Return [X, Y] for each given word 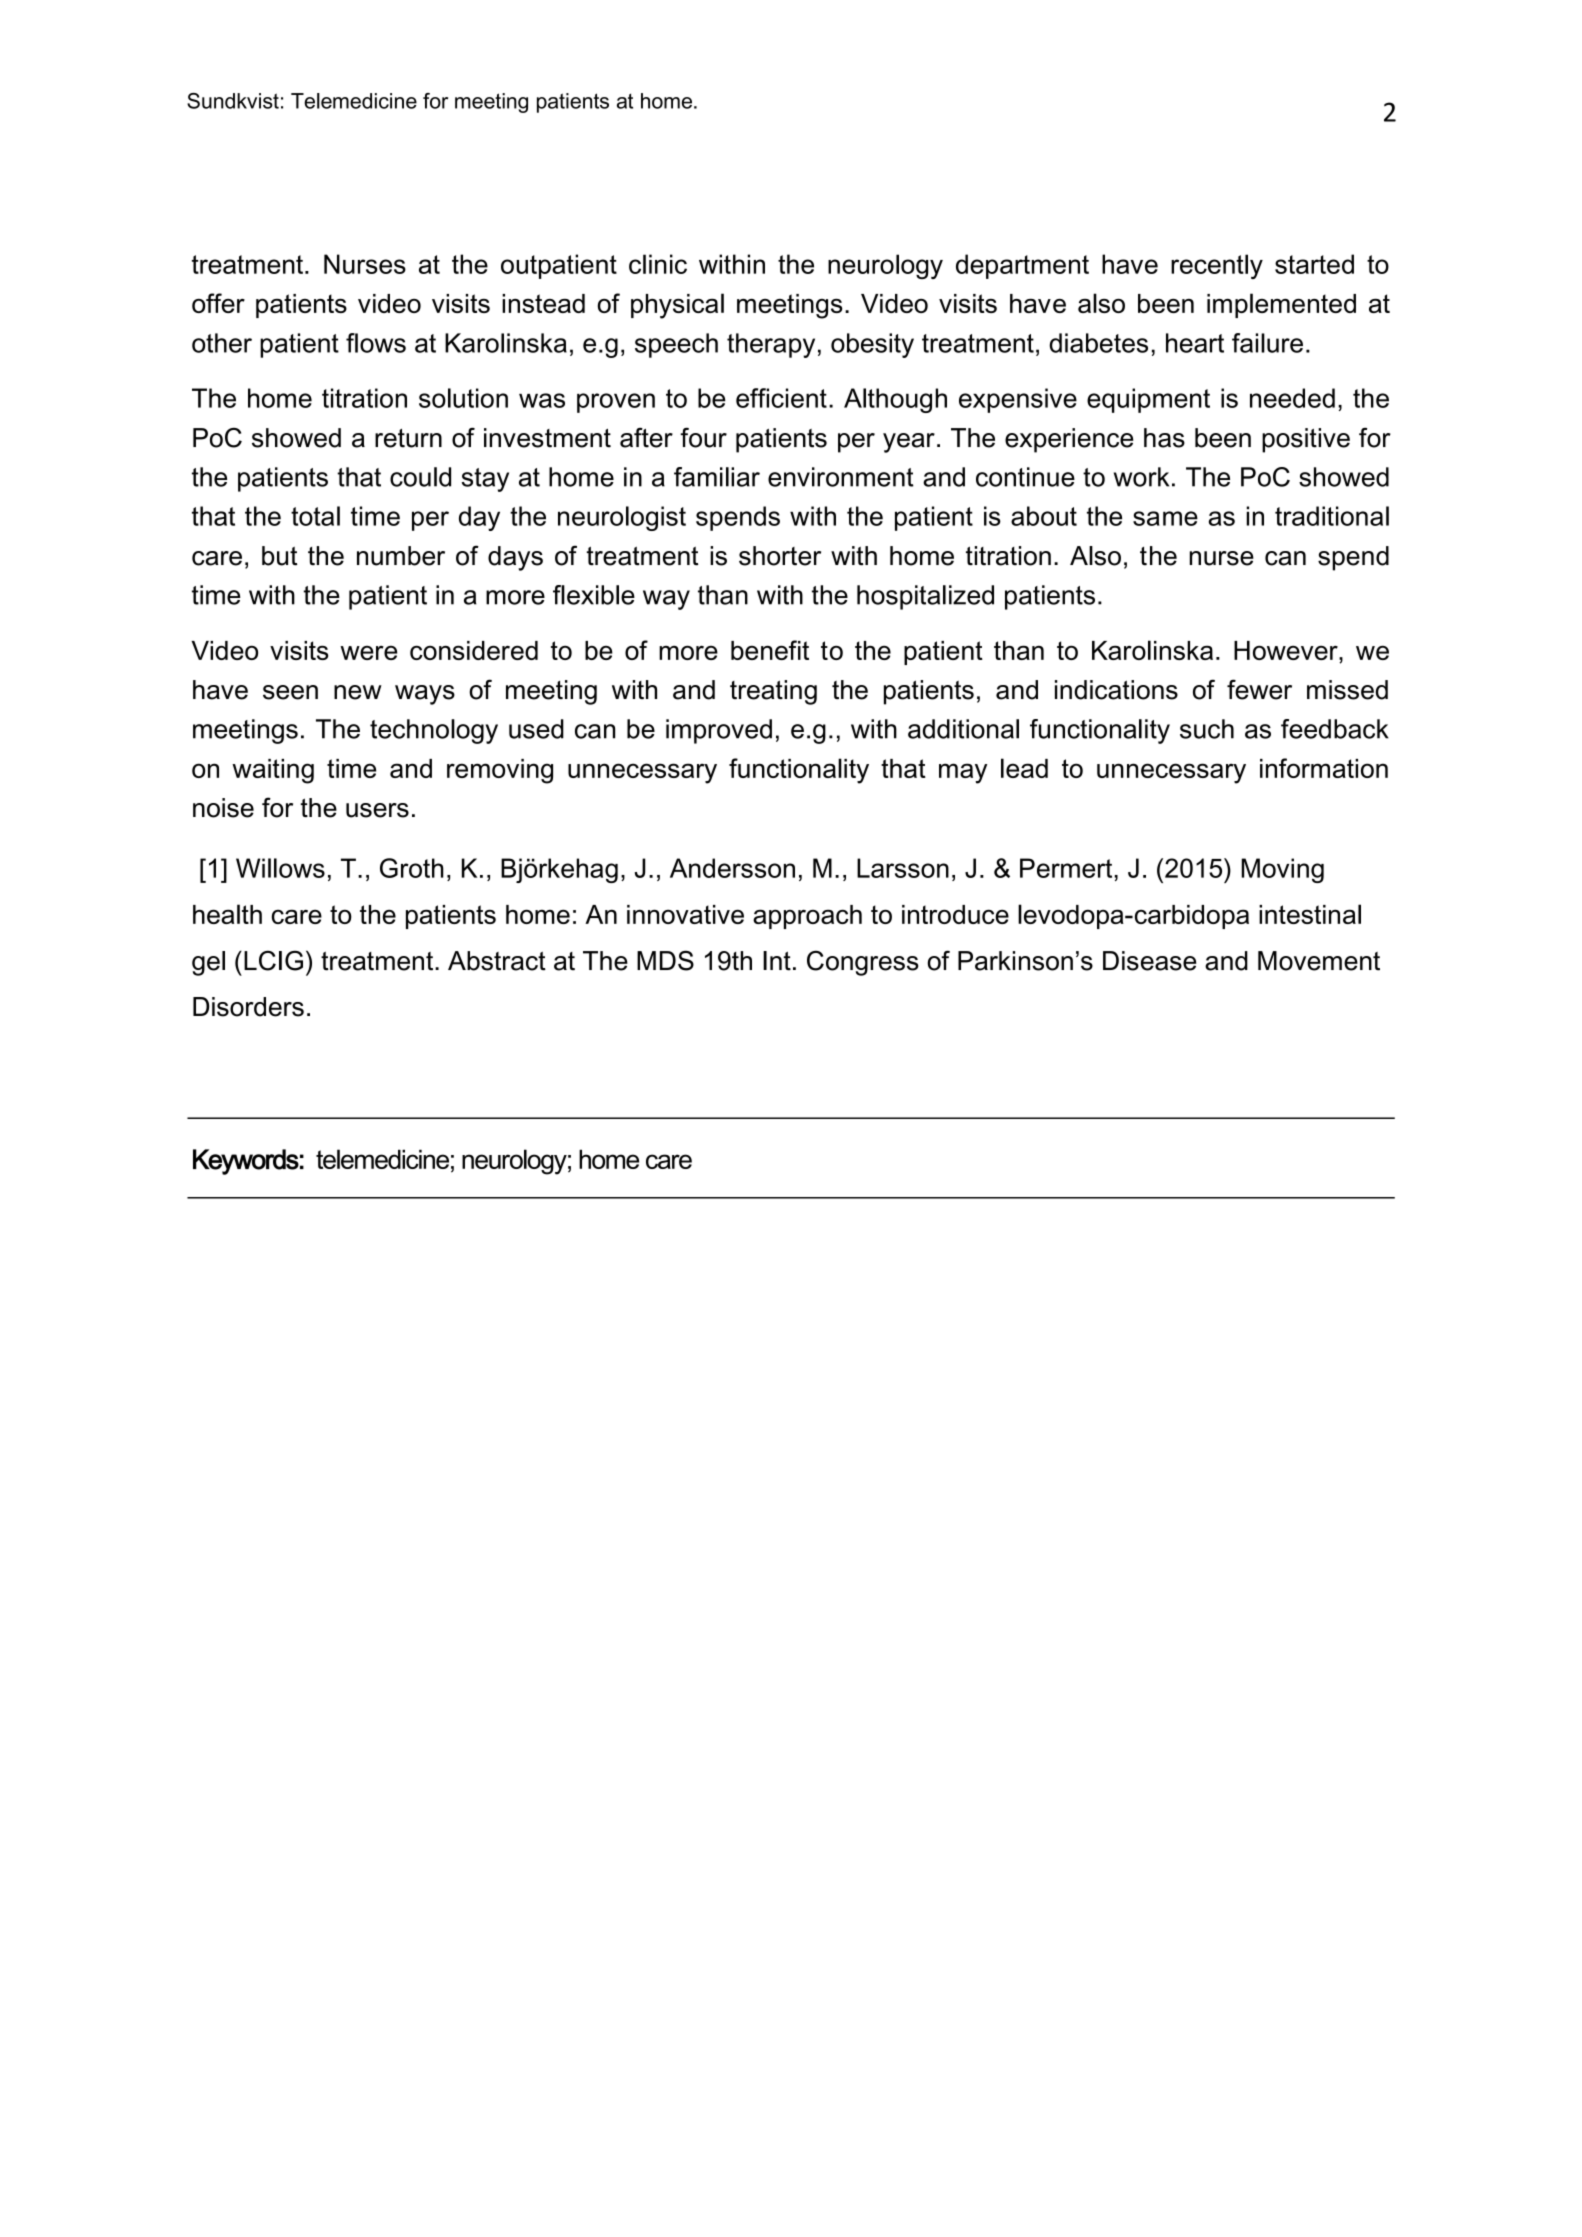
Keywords [246, 1162]
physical [677, 306]
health [227, 914]
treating [773, 692]
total [315, 516]
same [1165, 518]
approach [807, 917]
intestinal [1310, 914]
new [358, 692]
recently [1217, 266]
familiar [717, 477]
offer [218, 303]
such [1207, 729]
